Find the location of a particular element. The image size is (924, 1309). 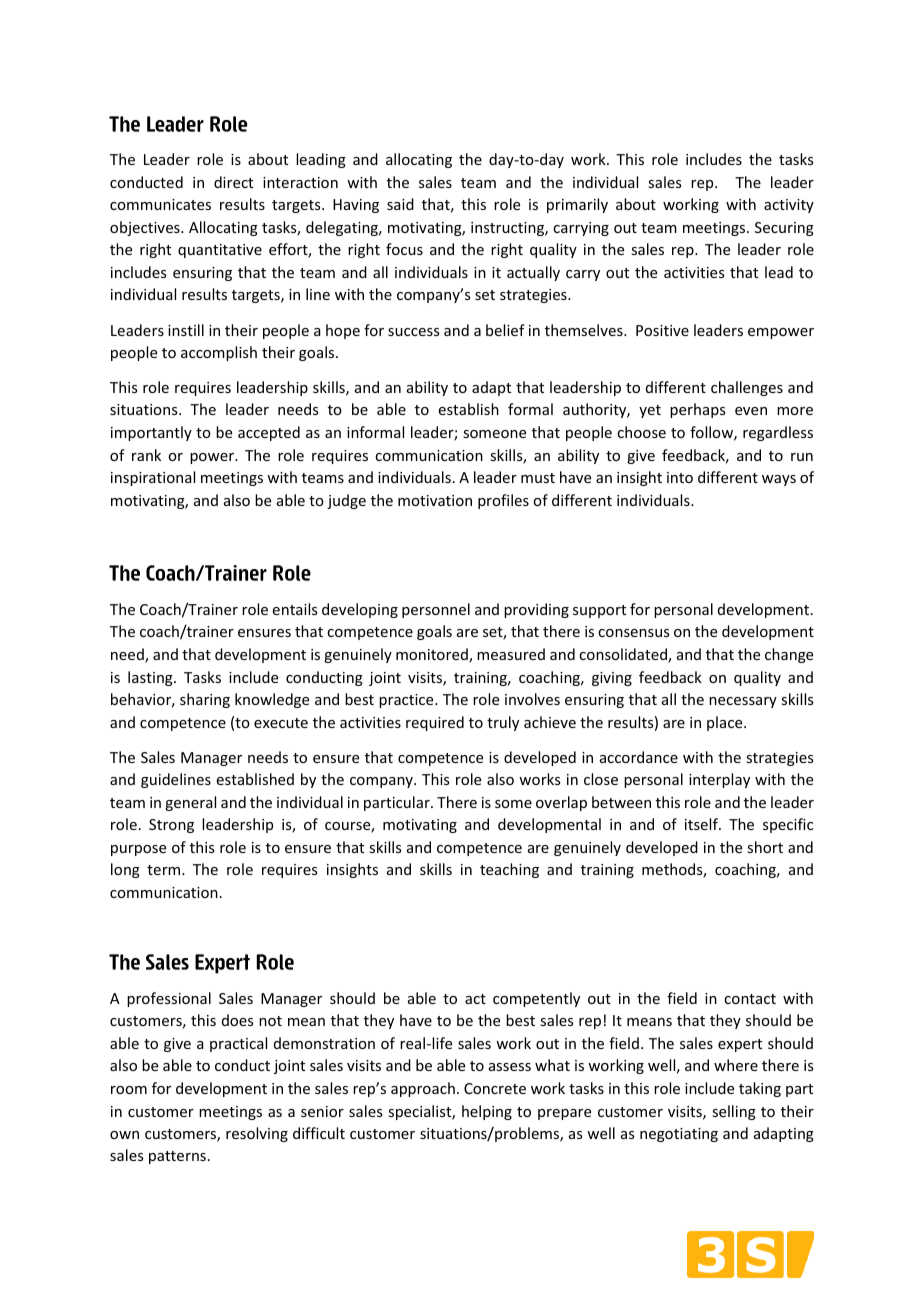

patterns is located at coordinates (177, 1157).
